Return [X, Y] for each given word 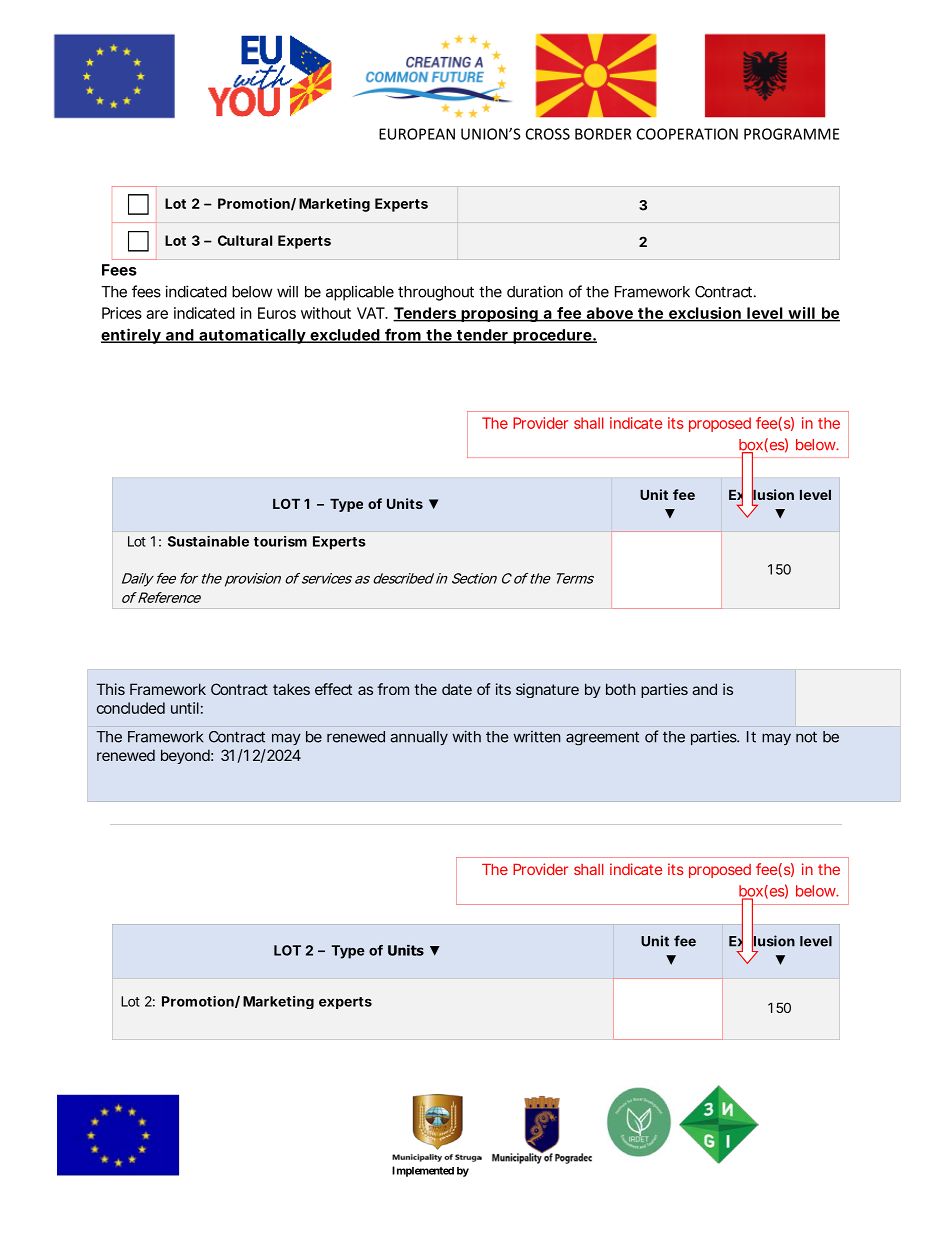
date [457, 689]
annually [419, 738]
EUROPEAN [417, 134]
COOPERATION [687, 134]
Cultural [245, 240]
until [185, 708]
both [621, 689]
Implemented [423, 1171]
